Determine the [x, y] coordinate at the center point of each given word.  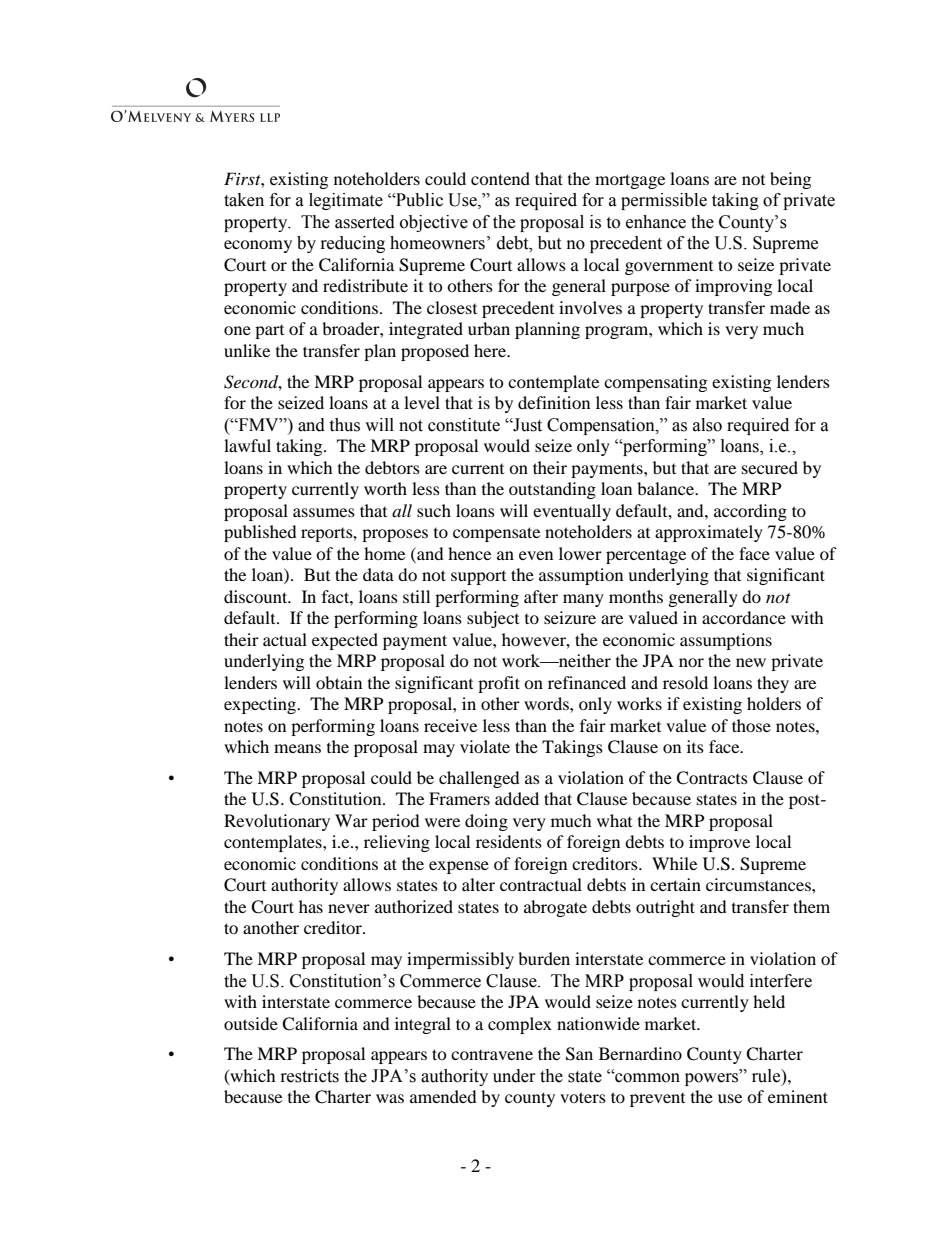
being [790, 180]
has [311, 906]
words [547, 703]
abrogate [555, 908]
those [751, 725]
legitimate [346, 201]
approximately [709, 533]
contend [500, 178]
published [260, 533]
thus [344, 425]
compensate [496, 534]
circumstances [759, 884]
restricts [310, 1076]
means [297, 748]
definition [554, 402]
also [707, 425]
